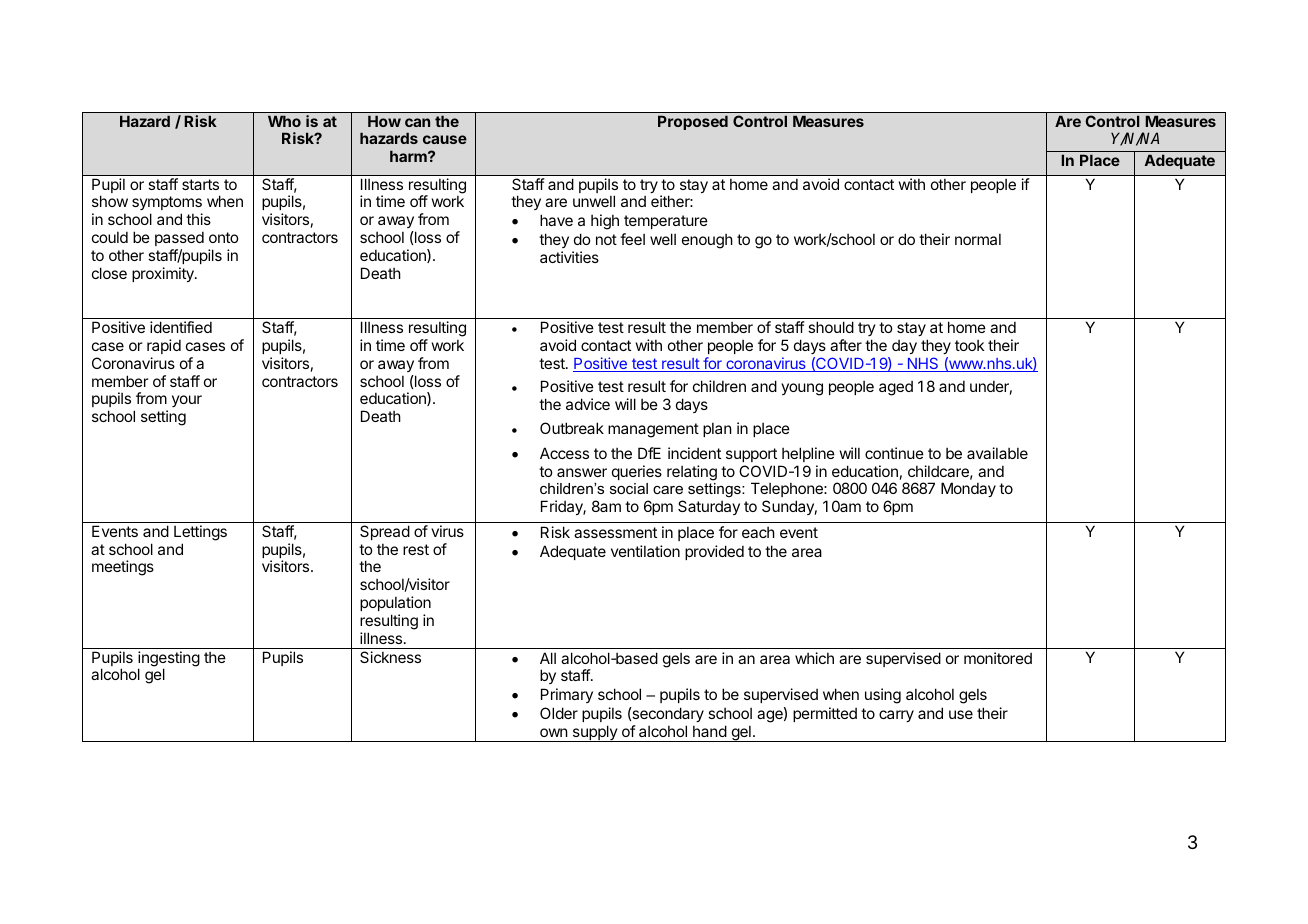  Describe the element at coordinates (559, 713) in the screenshot. I see `Older` at that location.
